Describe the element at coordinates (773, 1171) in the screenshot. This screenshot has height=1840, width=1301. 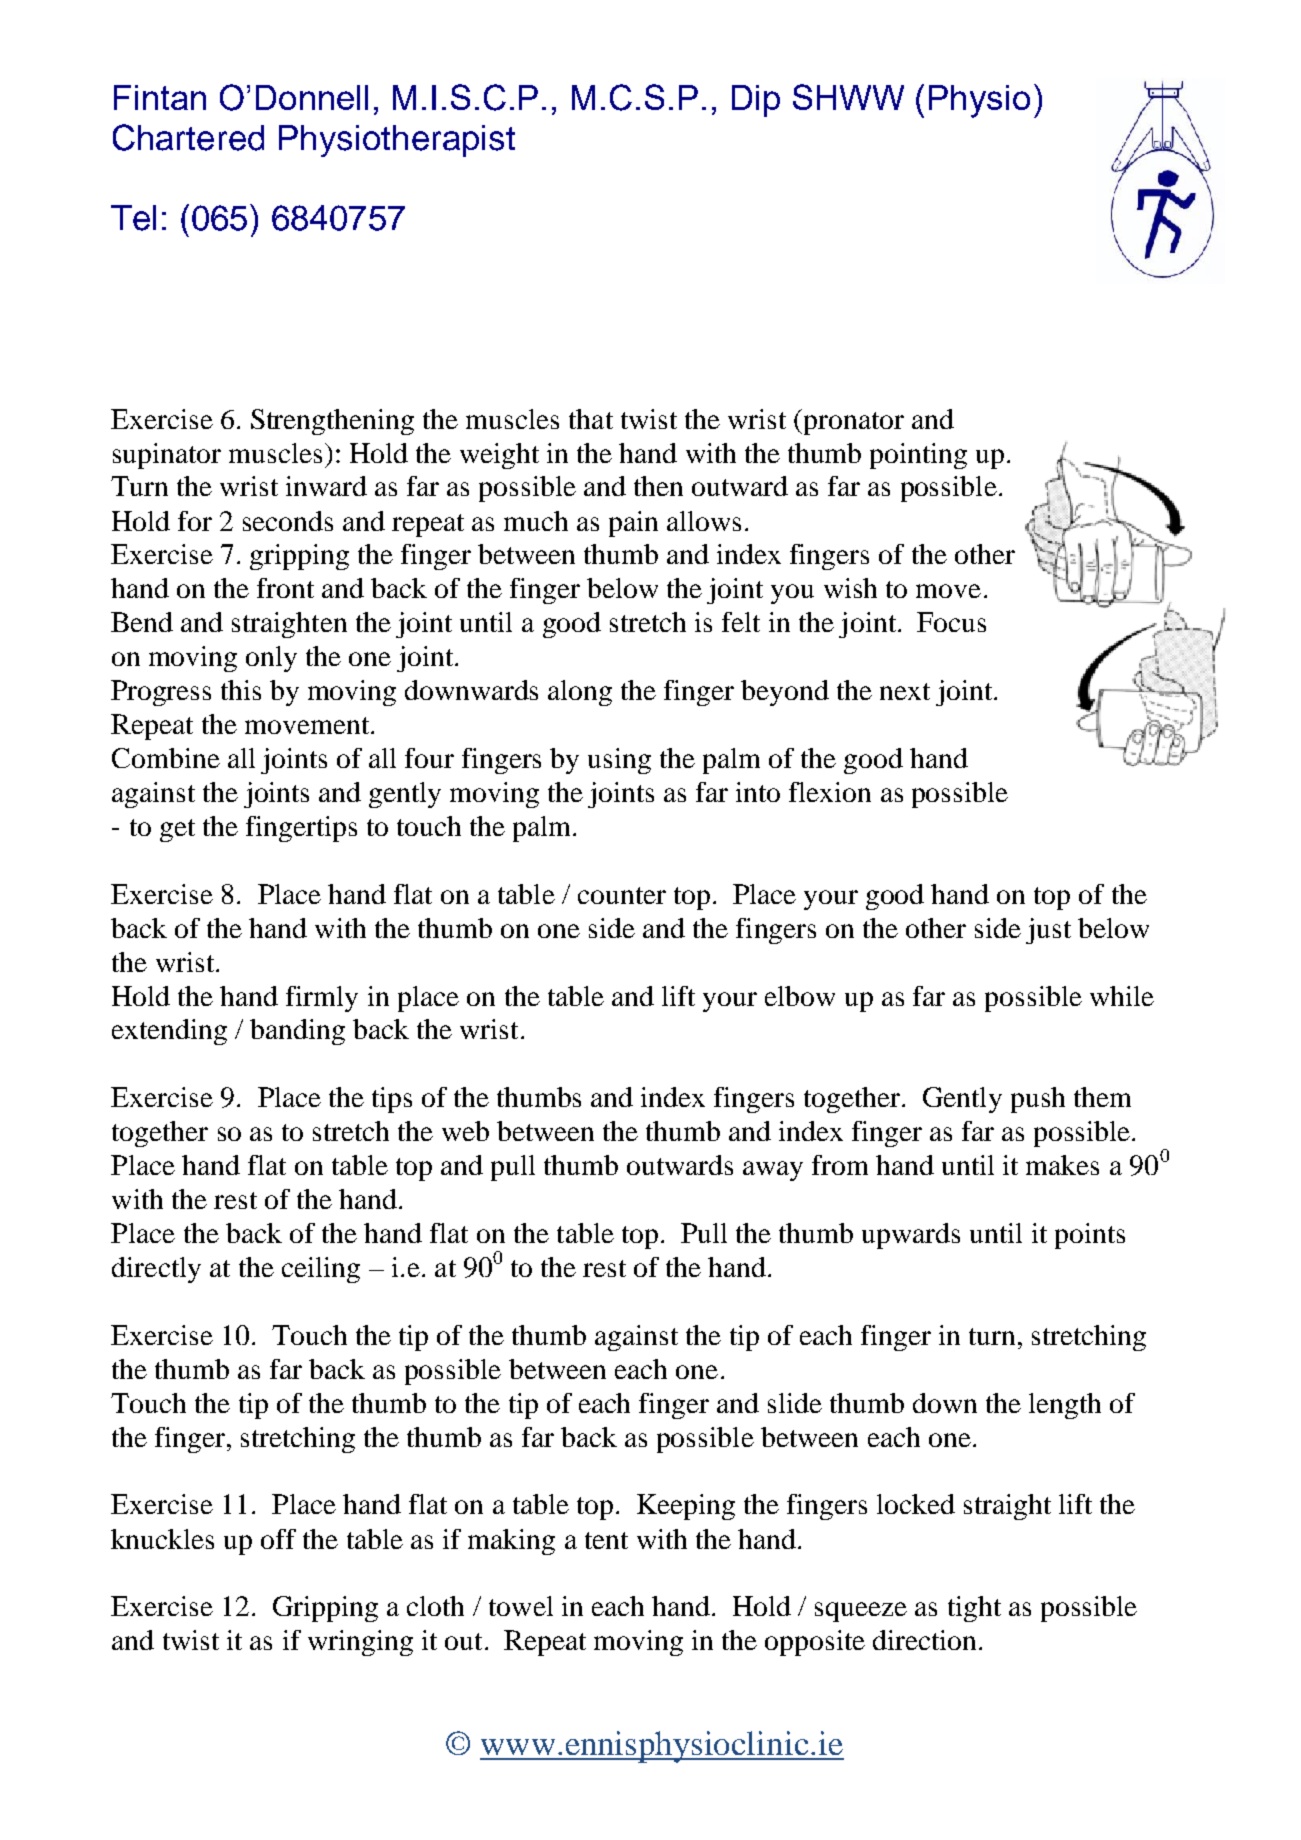
I see `away` at that location.
